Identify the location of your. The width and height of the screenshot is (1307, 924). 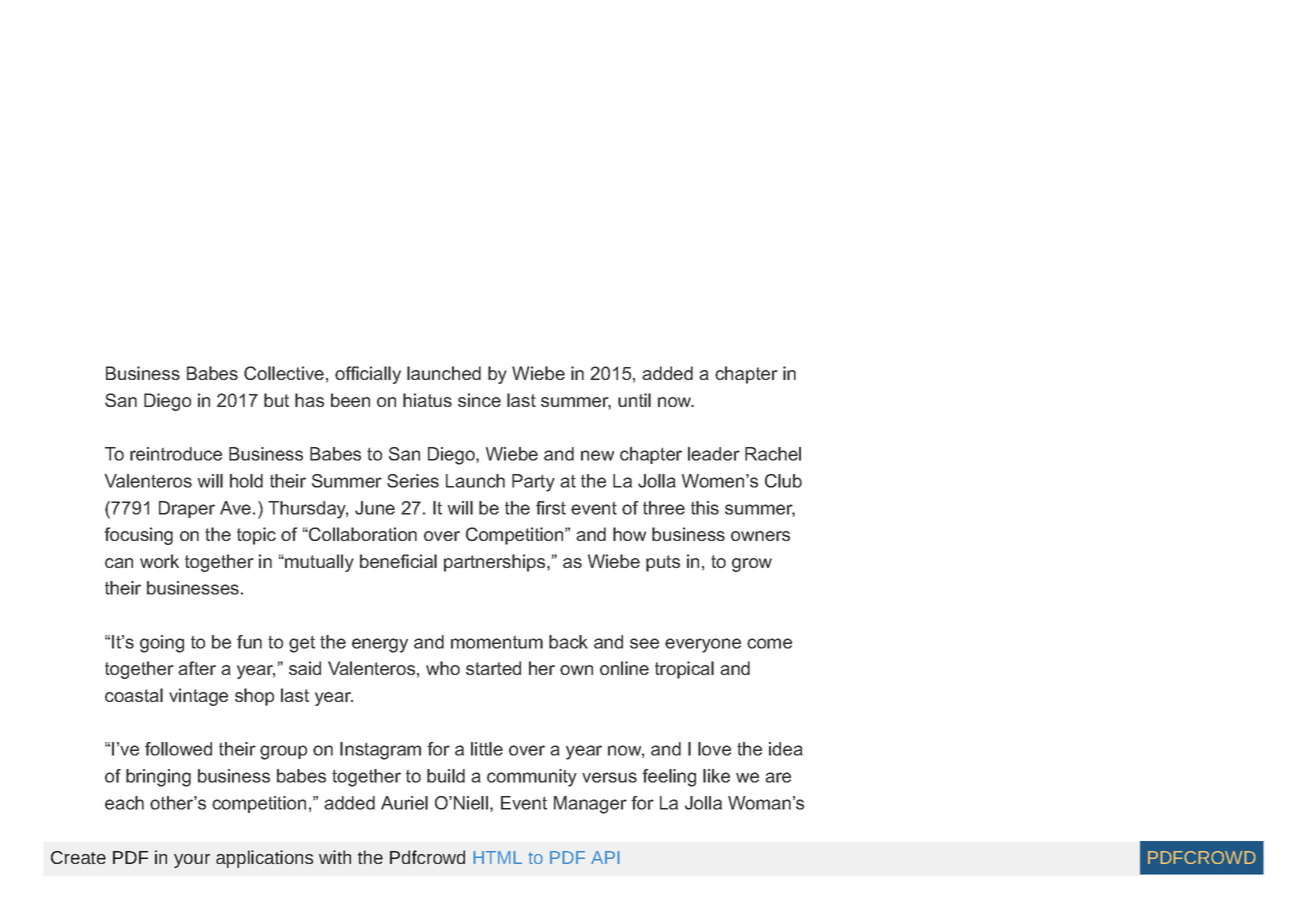
(192, 861).
